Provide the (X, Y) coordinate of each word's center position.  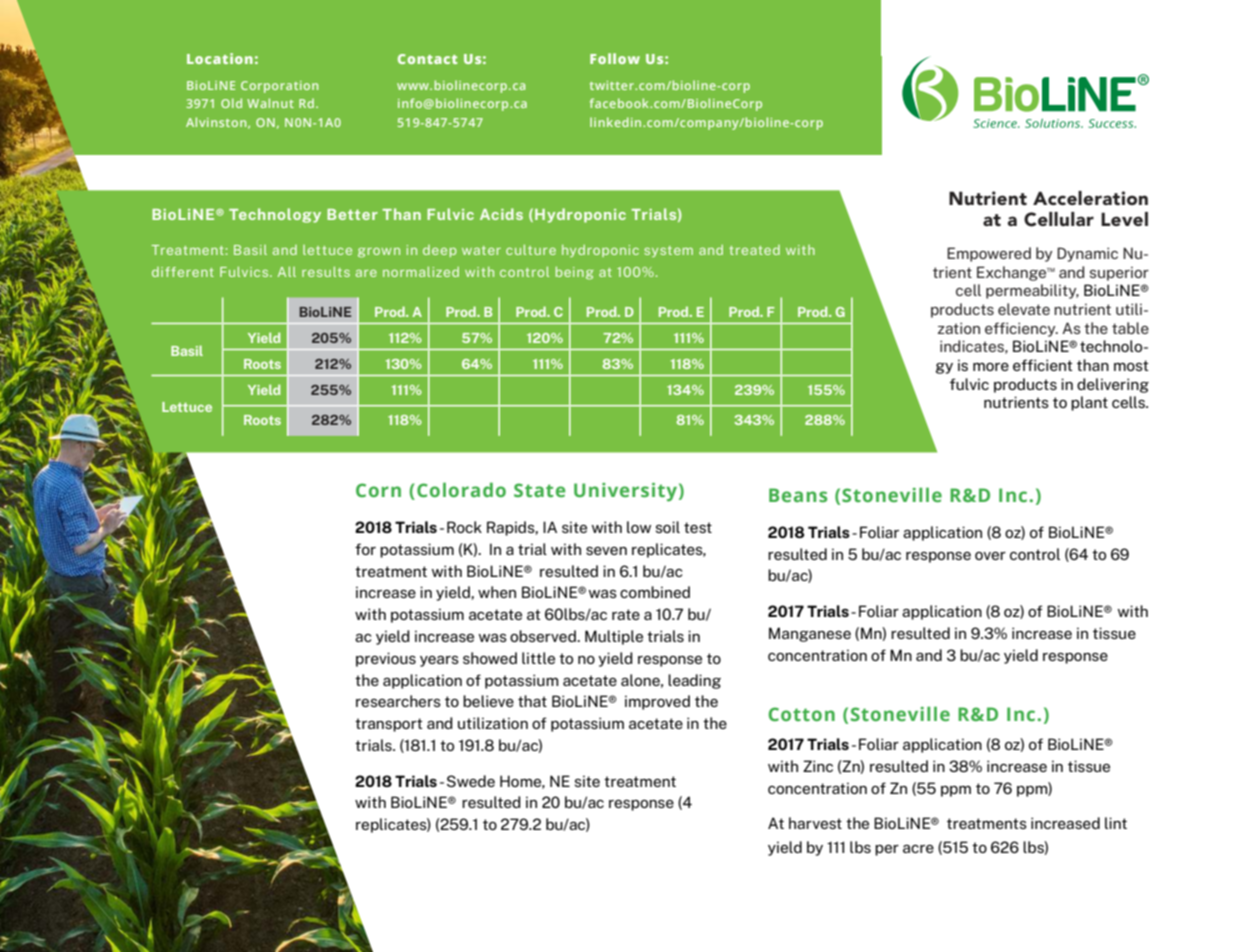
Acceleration (1090, 198)
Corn (378, 490)
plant (1089, 403)
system (668, 251)
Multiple (614, 637)
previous (386, 659)
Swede (471, 781)
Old (231, 103)
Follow (615, 58)
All (287, 272)
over (990, 556)
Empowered (989, 254)
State (539, 490)
